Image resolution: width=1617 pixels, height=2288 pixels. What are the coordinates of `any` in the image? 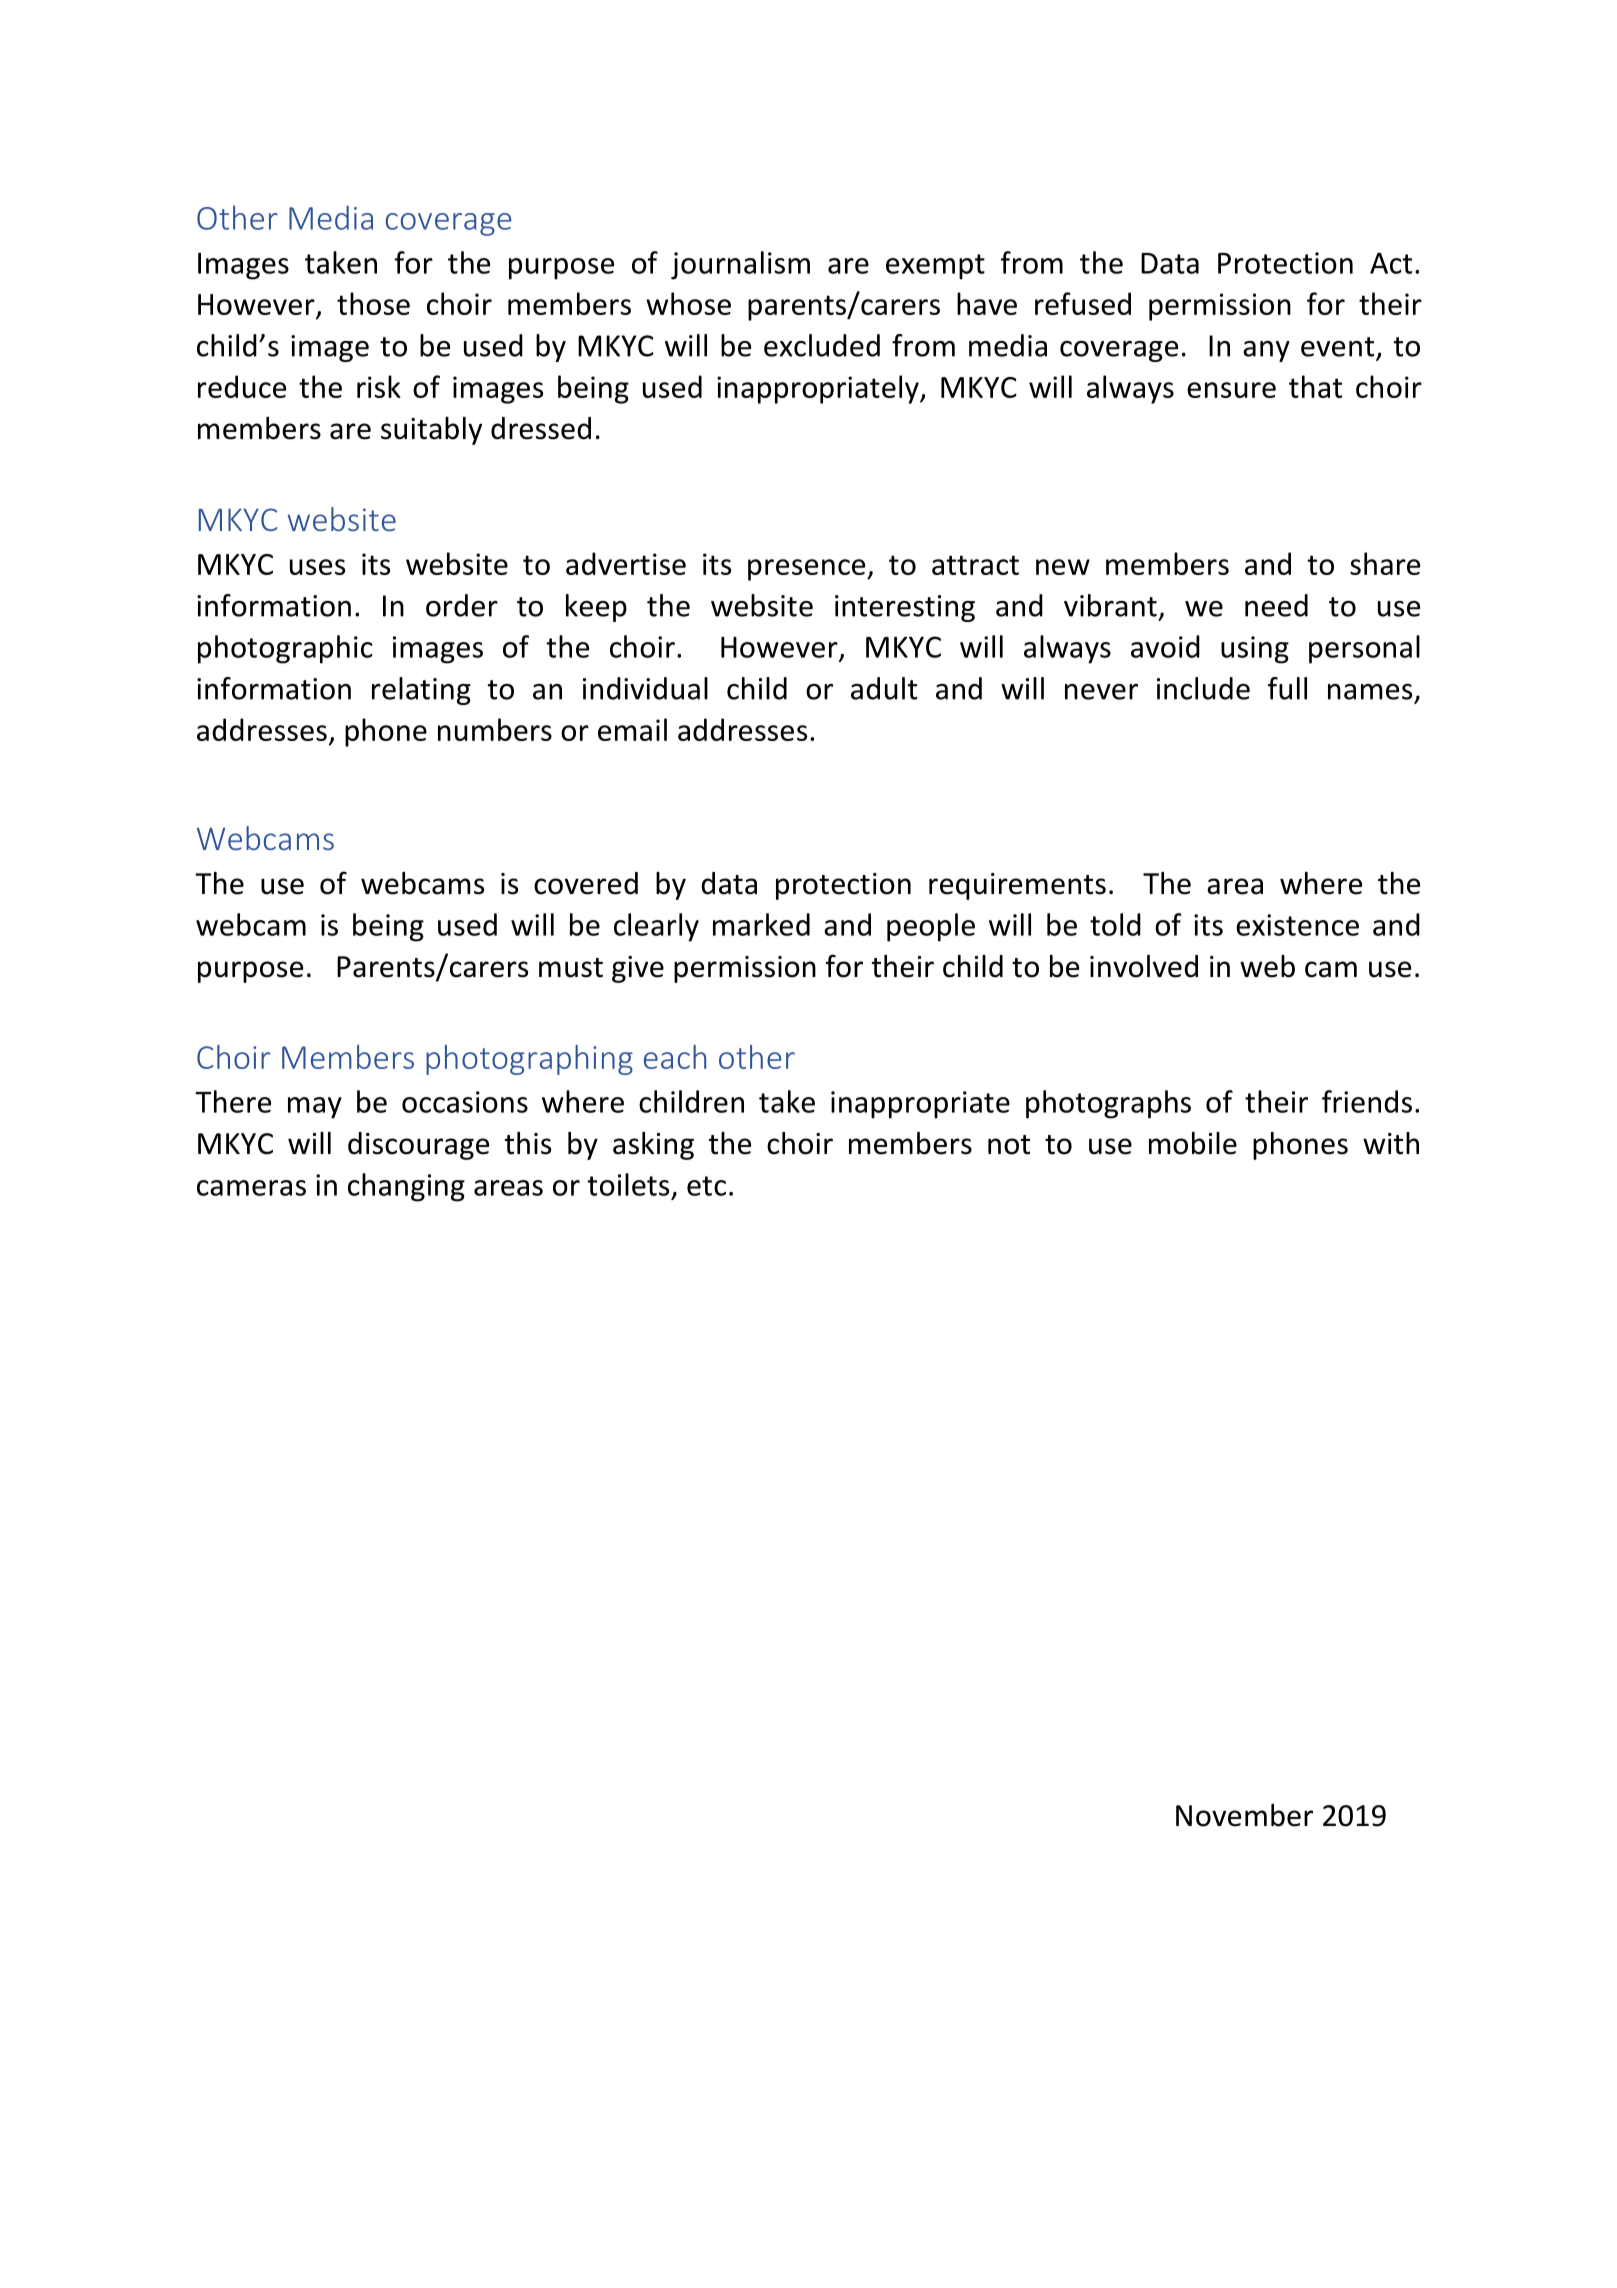 It's located at (1266, 351).
